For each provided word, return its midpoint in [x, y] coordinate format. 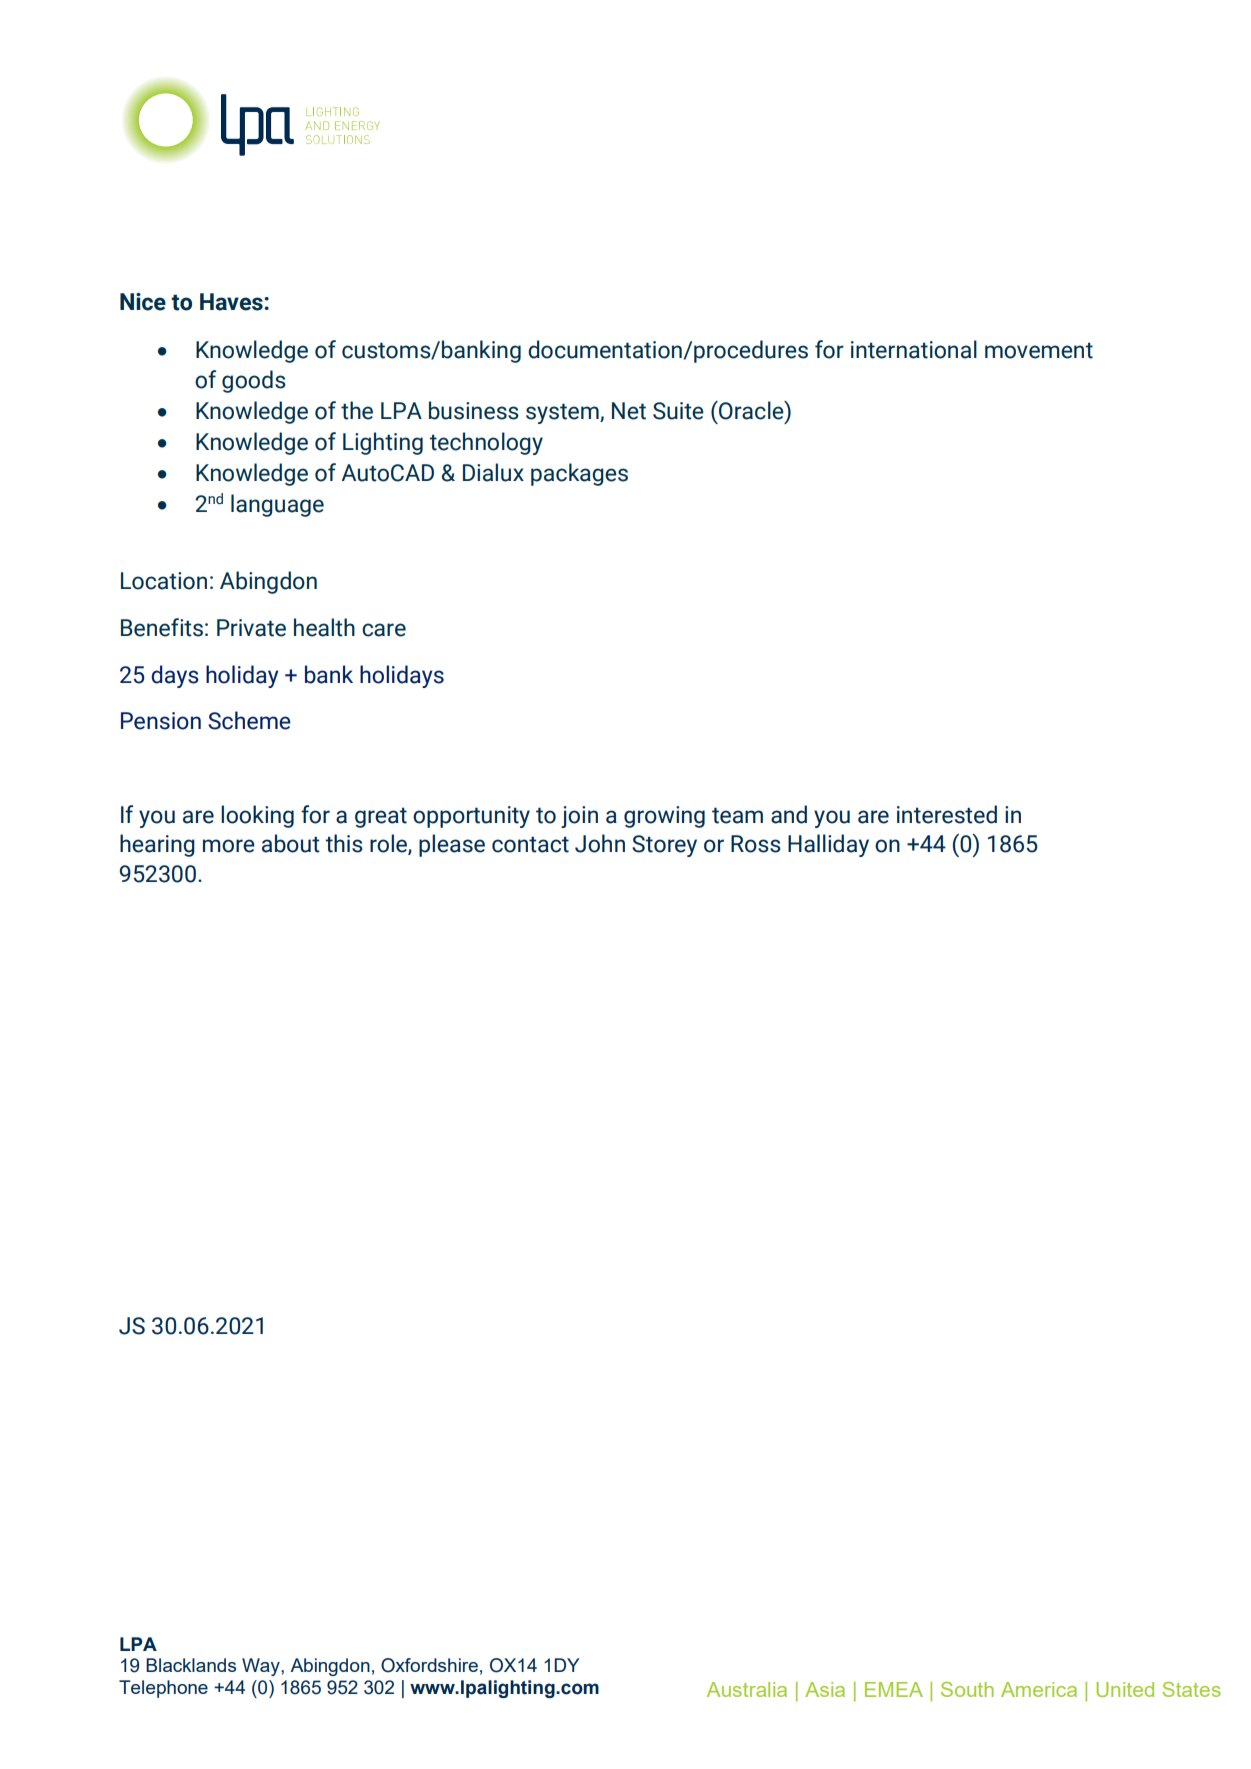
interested [947, 814]
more [229, 846]
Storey [664, 846]
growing [664, 817]
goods [254, 381]
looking [257, 816]
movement [1039, 350]
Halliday [828, 845]
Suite [678, 411]
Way [262, 1667]
